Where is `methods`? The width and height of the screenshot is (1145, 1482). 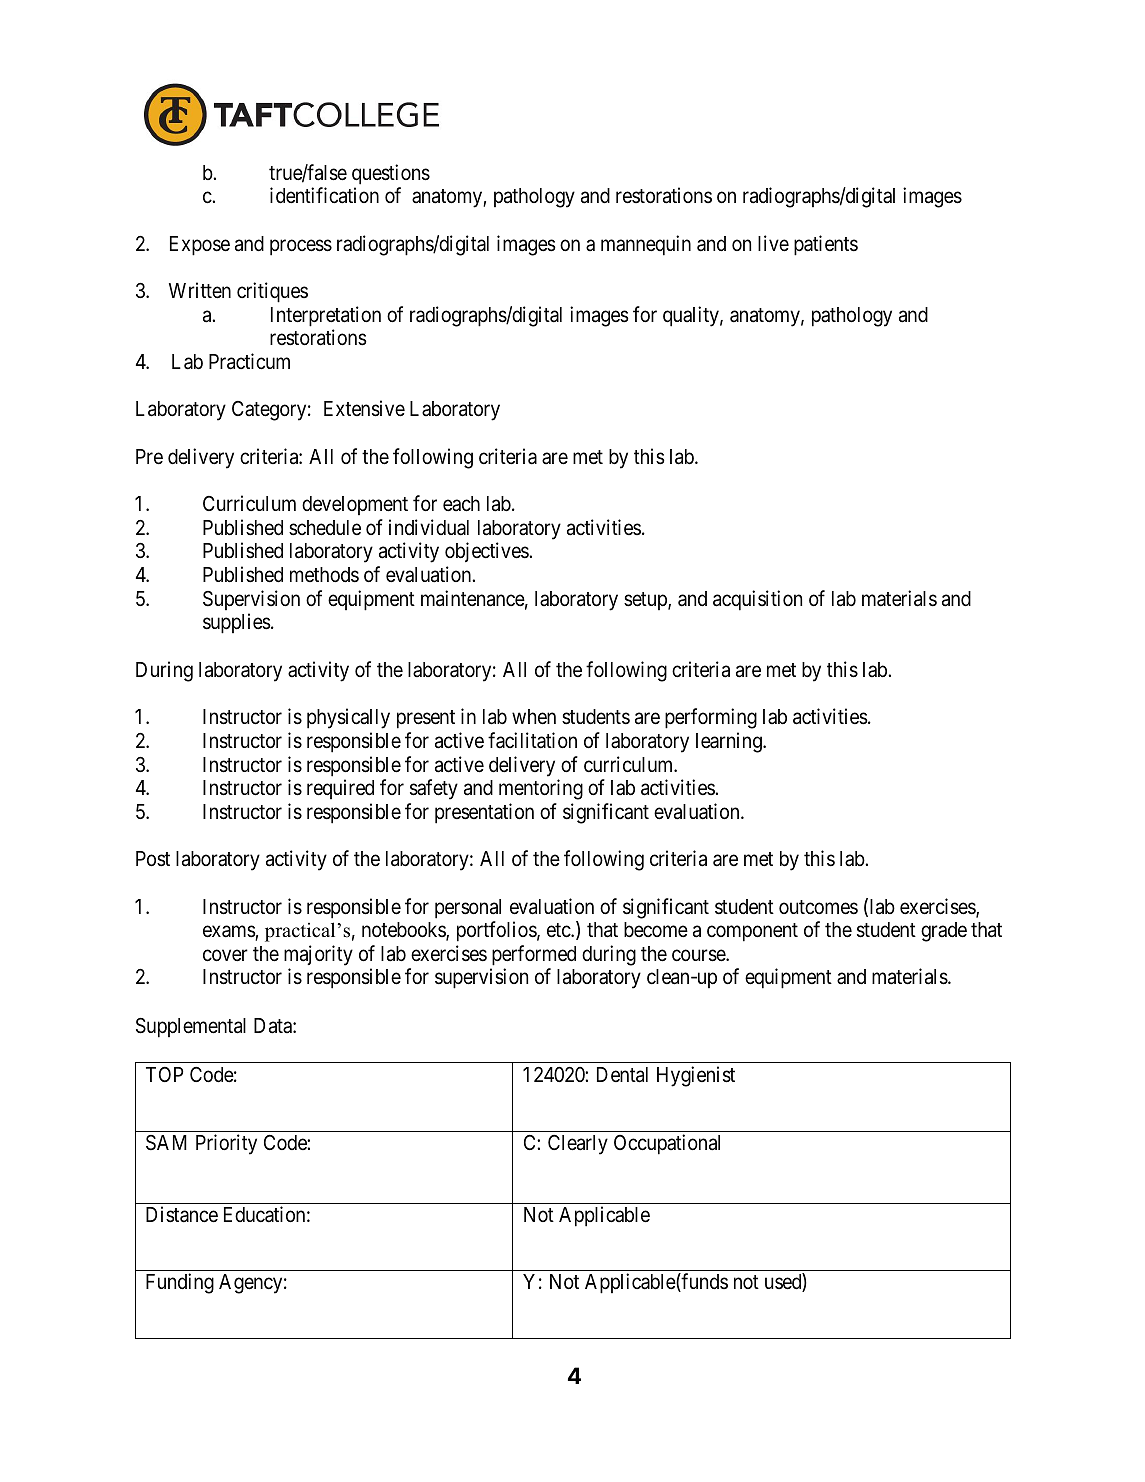 methods is located at coordinates (324, 575).
